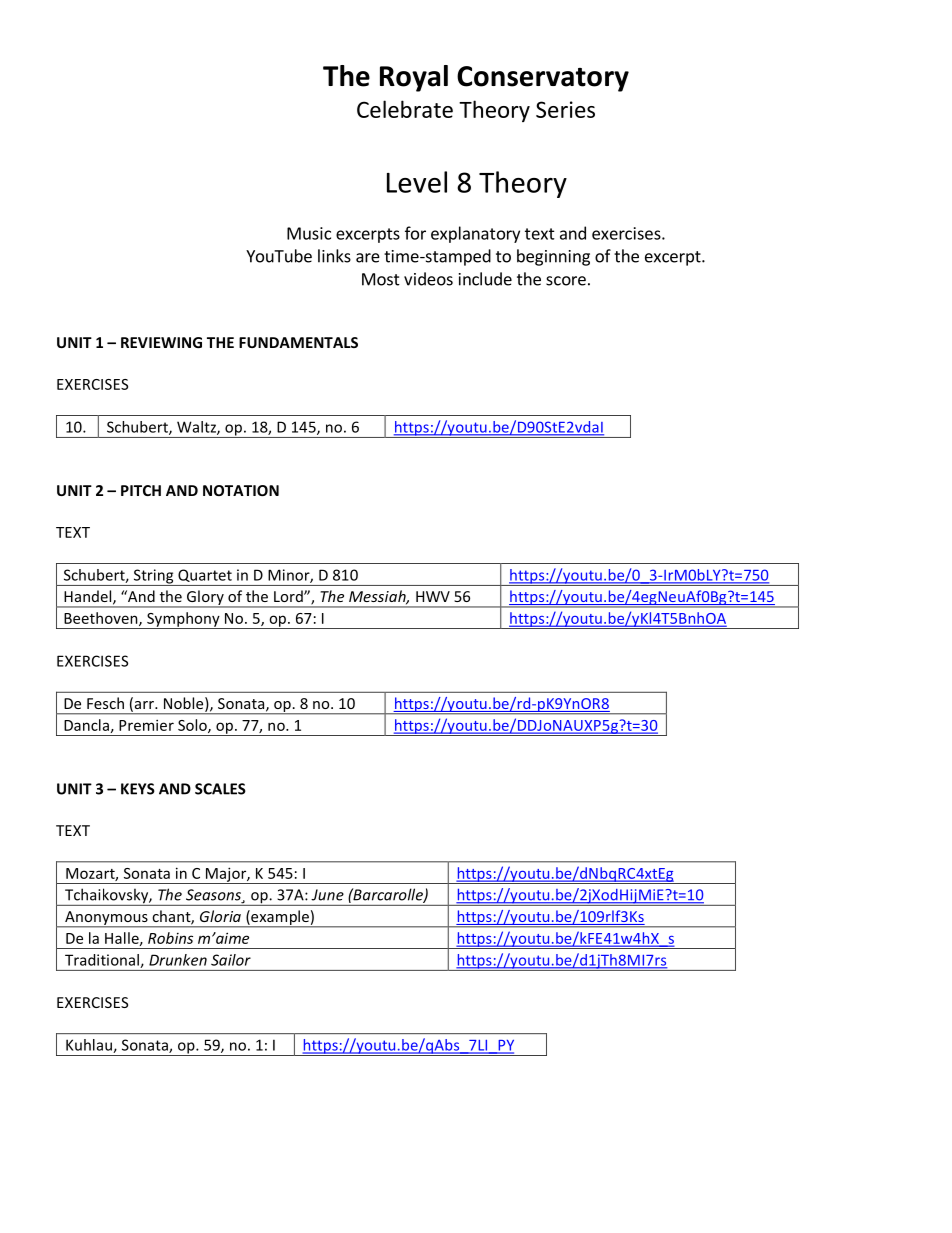 This screenshot has width=952, height=1233. Describe the element at coordinates (405, 109) in the screenshot. I see `Celebrate` at that location.
